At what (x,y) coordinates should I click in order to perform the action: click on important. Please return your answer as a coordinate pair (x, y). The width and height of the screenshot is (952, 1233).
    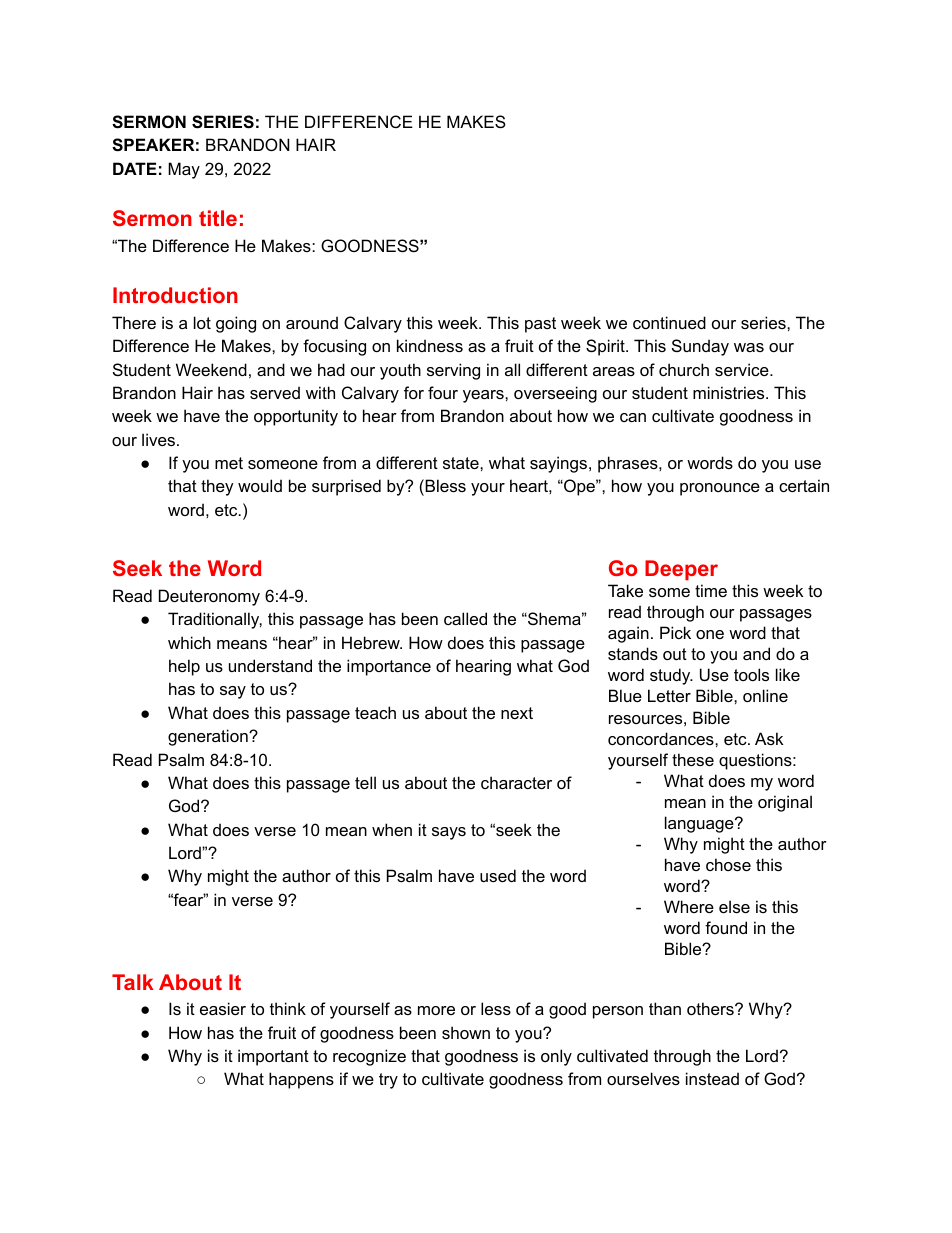
    Looking at the image, I should click on (273, 1057).
